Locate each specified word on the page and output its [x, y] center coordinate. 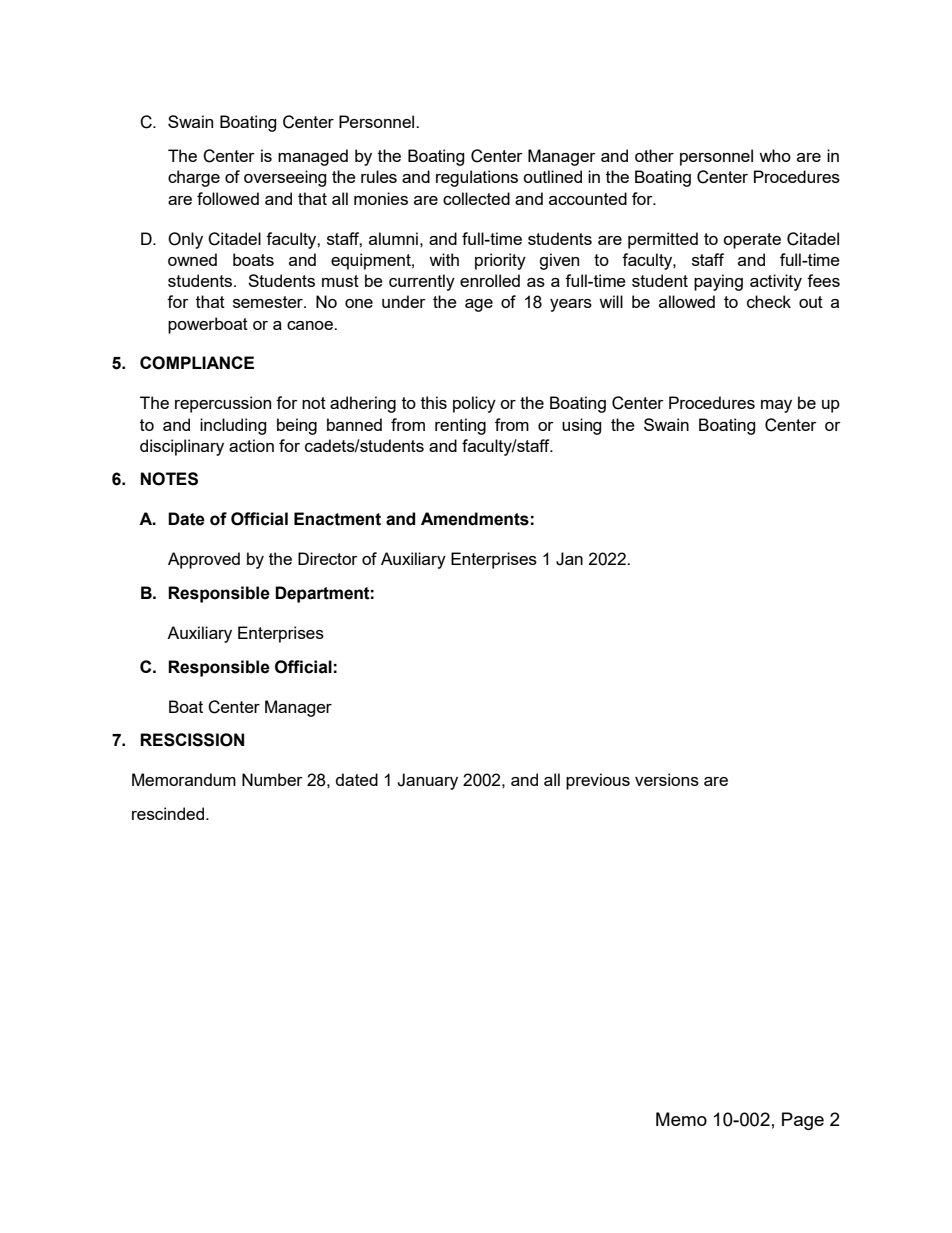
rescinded [169, 813]
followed [228, 198]
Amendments [475, 519]
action [251, 445]
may [776, 406]
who [775, 155]
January [427, 781]
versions [667, 779]
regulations [477, 178]
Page [803, 1121]
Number [272, 779]
